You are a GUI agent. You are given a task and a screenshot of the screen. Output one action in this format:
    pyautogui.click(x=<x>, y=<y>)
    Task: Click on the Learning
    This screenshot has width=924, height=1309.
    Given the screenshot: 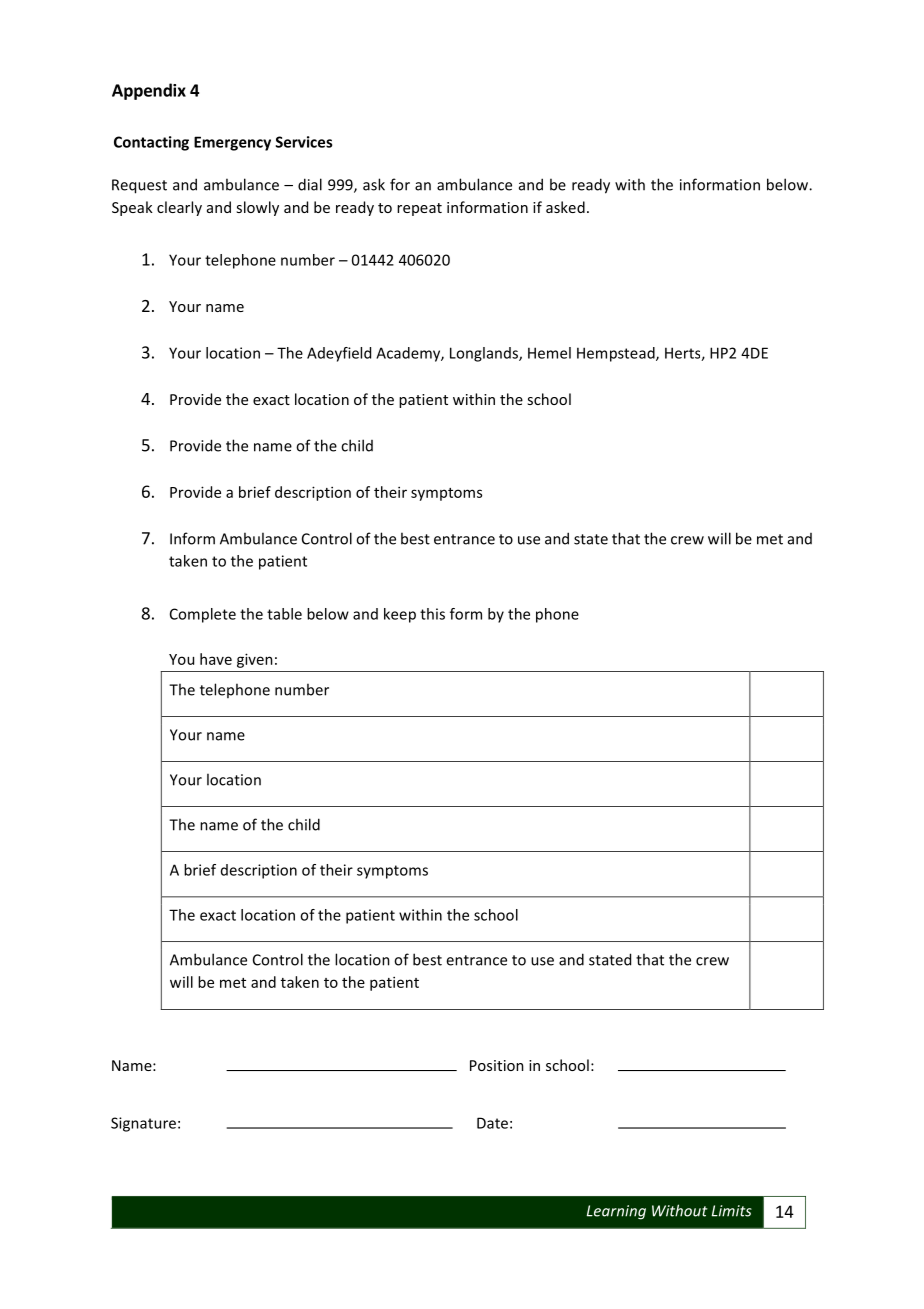 What is the action you would take?
    pyautogui.click(x=616, y=1212)
